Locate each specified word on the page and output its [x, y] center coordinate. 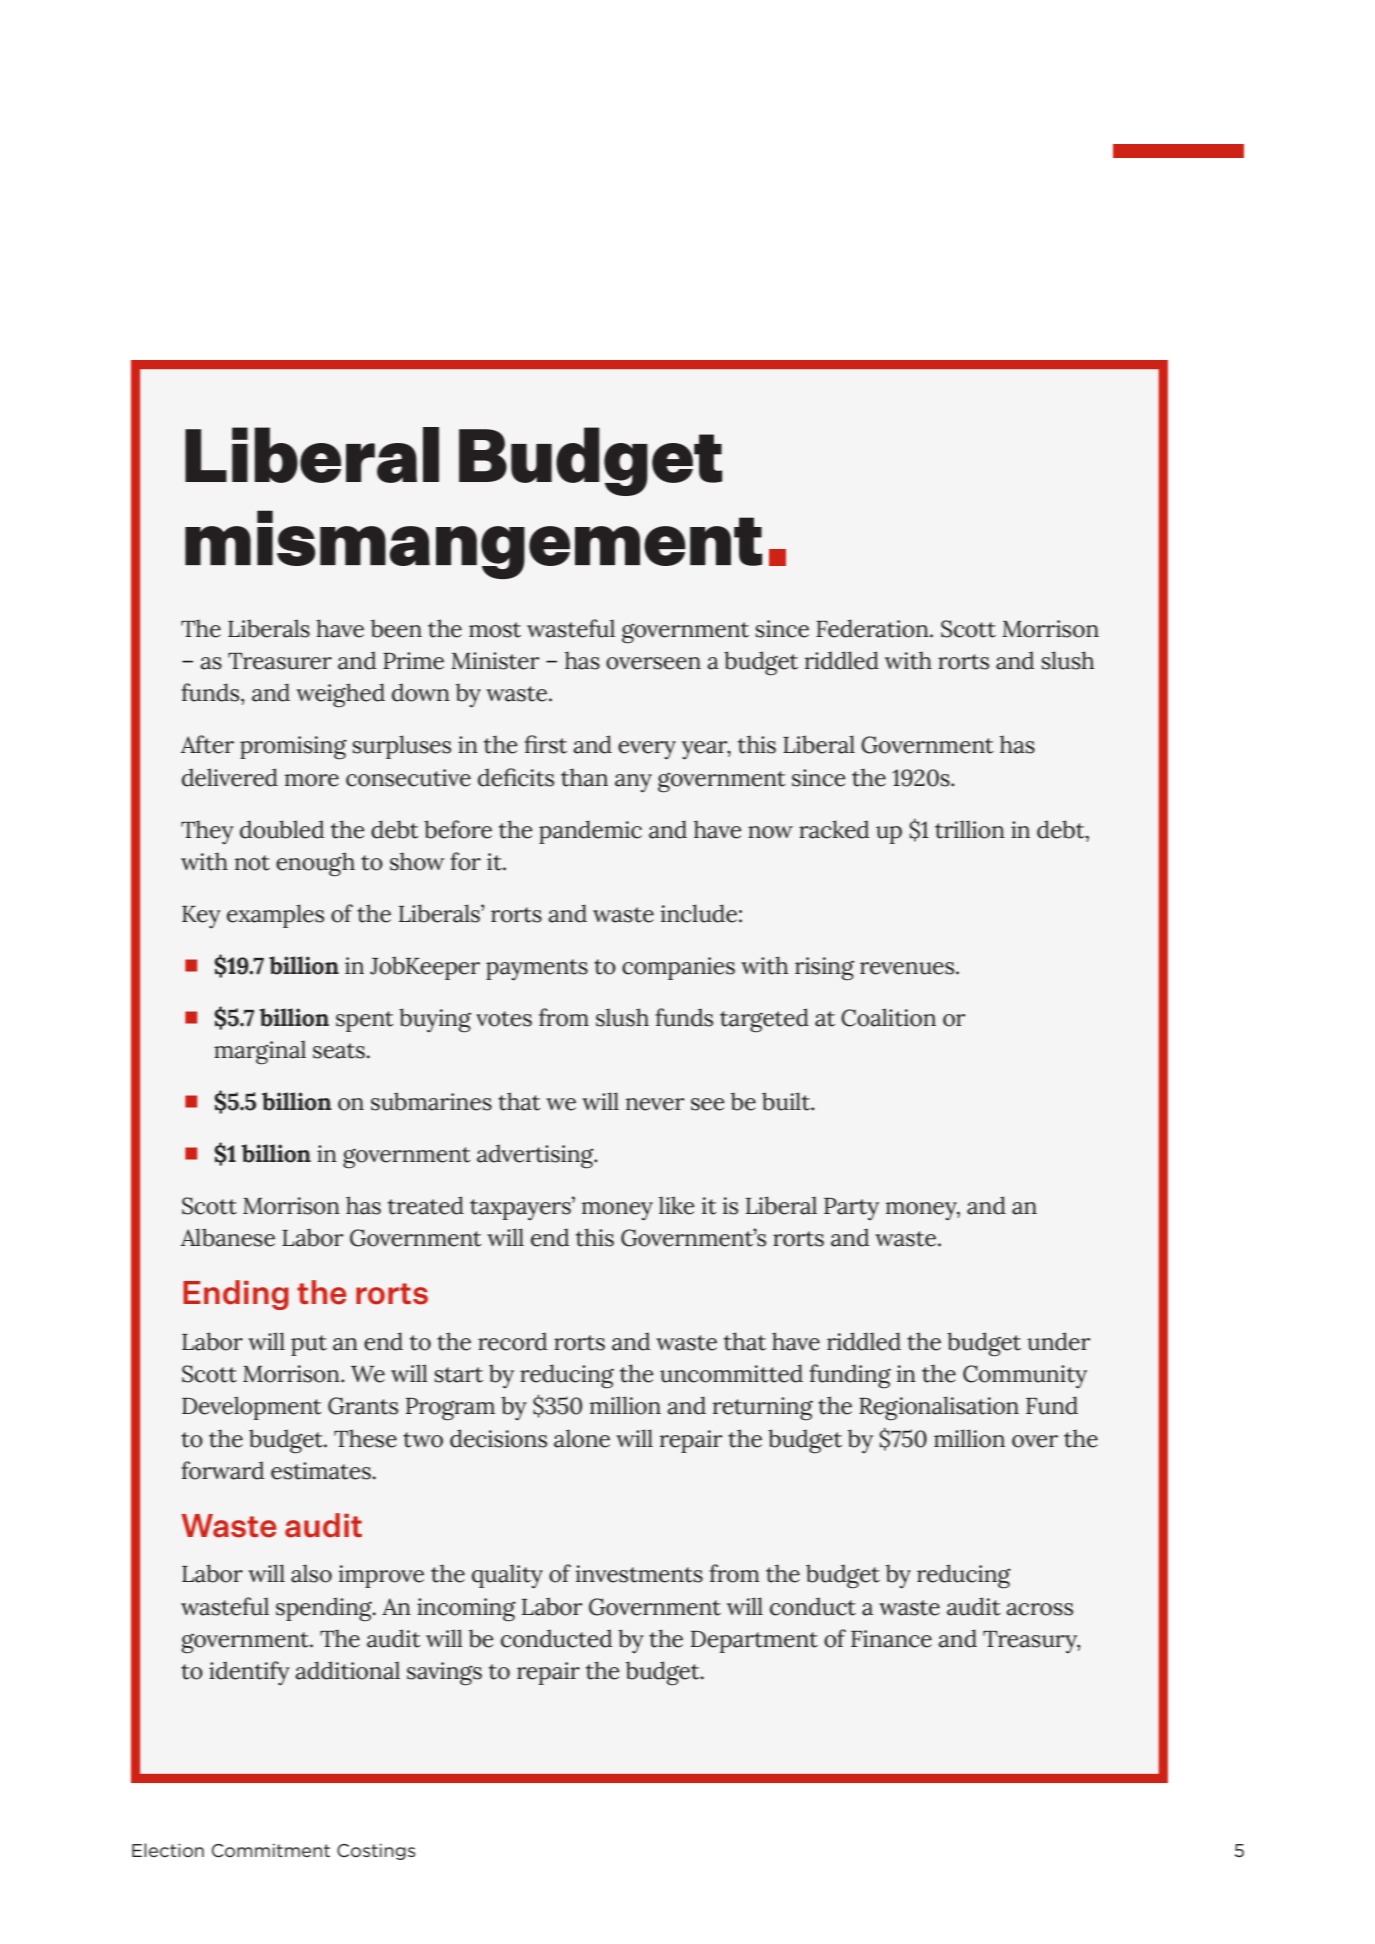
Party [851, 1209]
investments [639, 1574]
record [512, 1341]
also [311, 1573]
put [309, 1345]
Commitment [271, 1850]
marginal [260, 1052]
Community [1025, 1376]
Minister [495, 661]
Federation [873, 628]
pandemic [590, 832]
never [655, 1104]
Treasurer [280, 661]
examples [275, 916]
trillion [970, 829]
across [1039, 1609]
